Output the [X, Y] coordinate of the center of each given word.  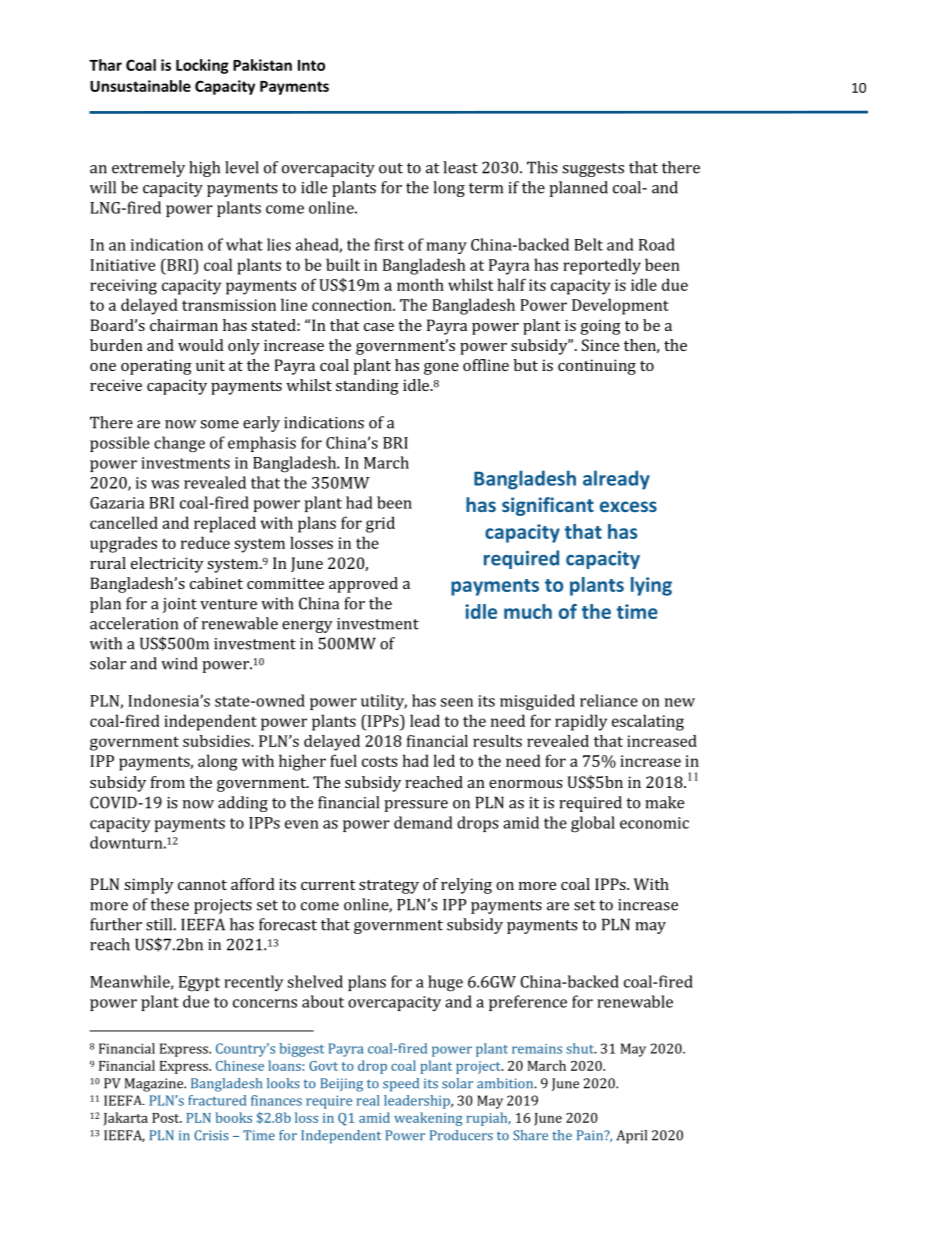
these [170, 904]
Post [167, 1118]
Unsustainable [140, 86]
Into [311, 65]
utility [384, 702]
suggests [593, 170]
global [593, 824]
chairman [184, 325]
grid [380, 524]
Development [620, 306]
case [379, 327]
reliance [609, 700]
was [165, 484]
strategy [389, 887]
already [616, 480]
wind [179, 663]
